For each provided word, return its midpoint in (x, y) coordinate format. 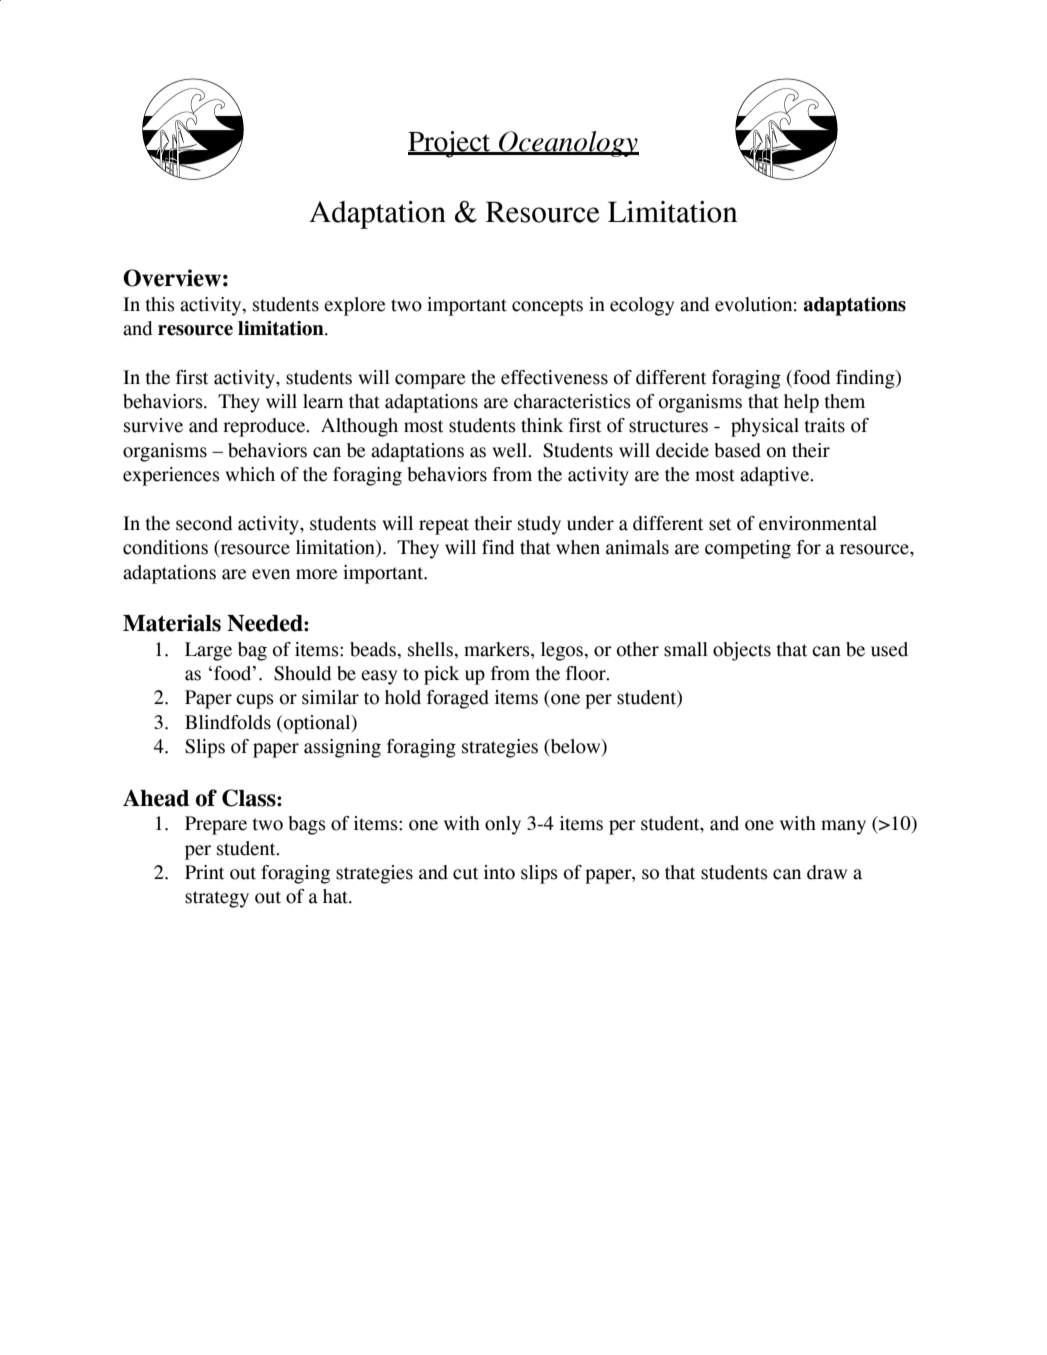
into (499, 872)
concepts (547, 307)
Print (204, 872)
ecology (642, 306)
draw (827, 872)
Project (450, 144)
